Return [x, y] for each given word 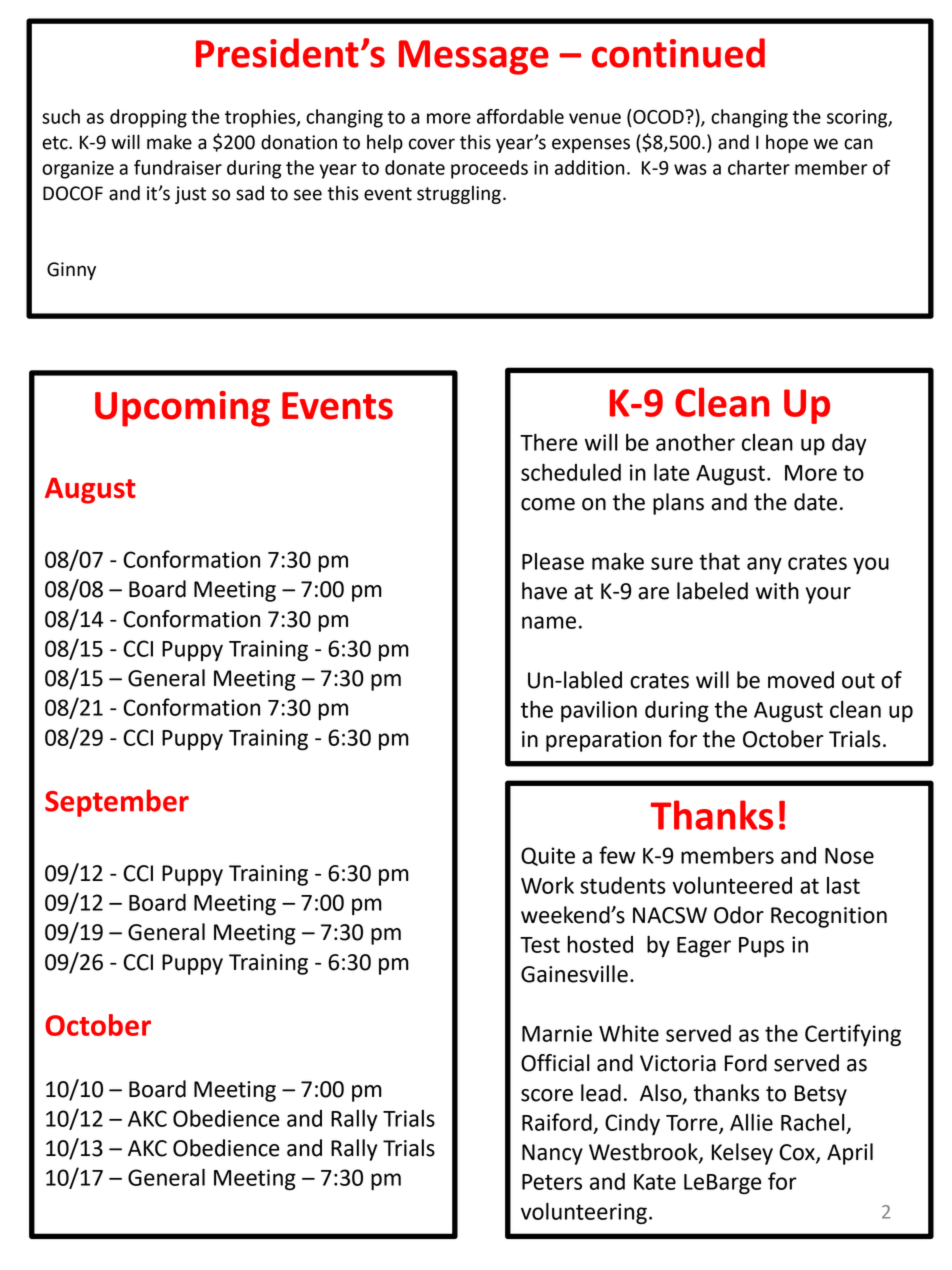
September [117, 803]
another [695, 442]
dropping [148, 118]
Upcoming [182, 409]
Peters [552, 1182]
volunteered [732, 885]
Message [474, 57]
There [549, 442]
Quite [548, 856]
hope [787, 143]
